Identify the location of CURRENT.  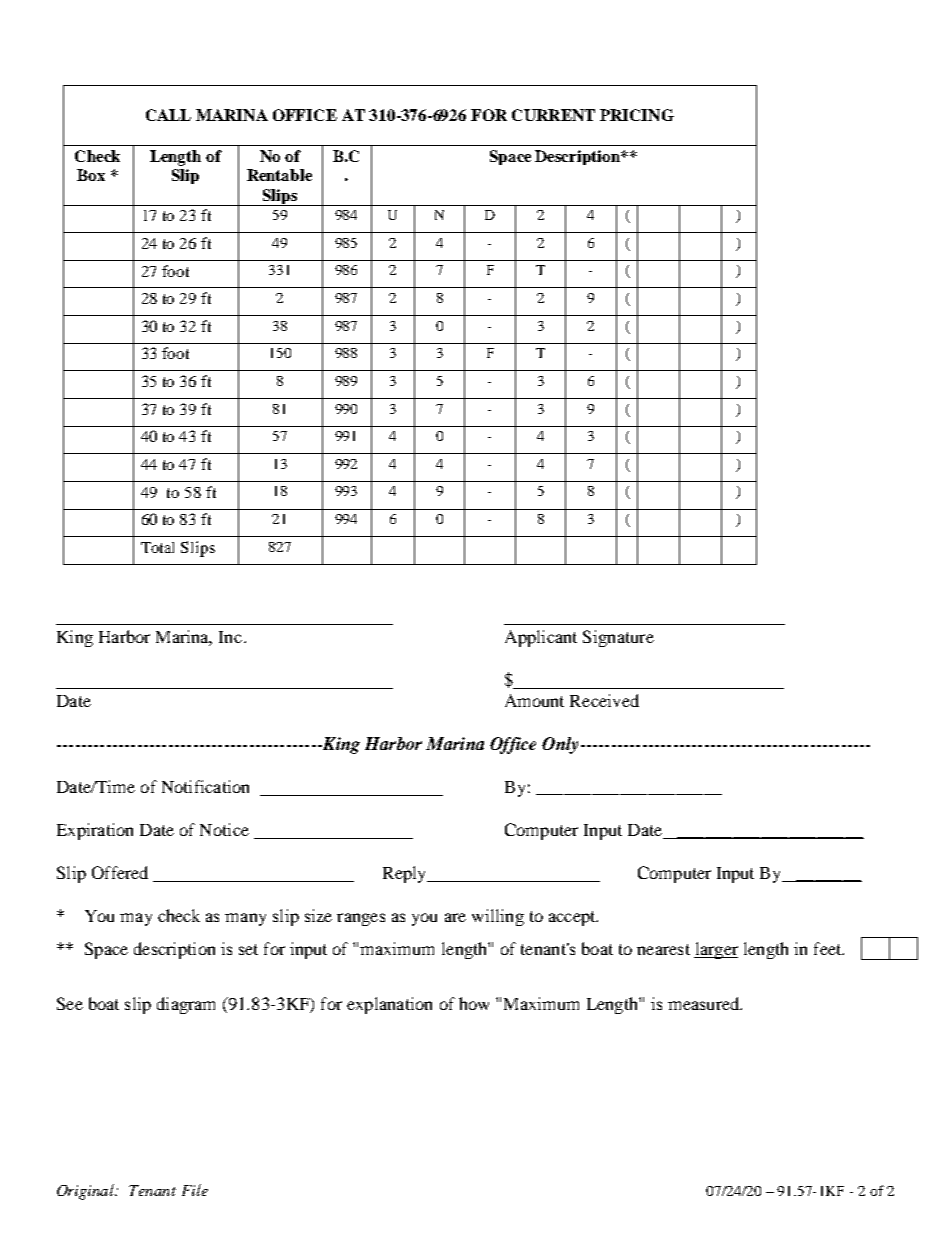
(553, 115).
